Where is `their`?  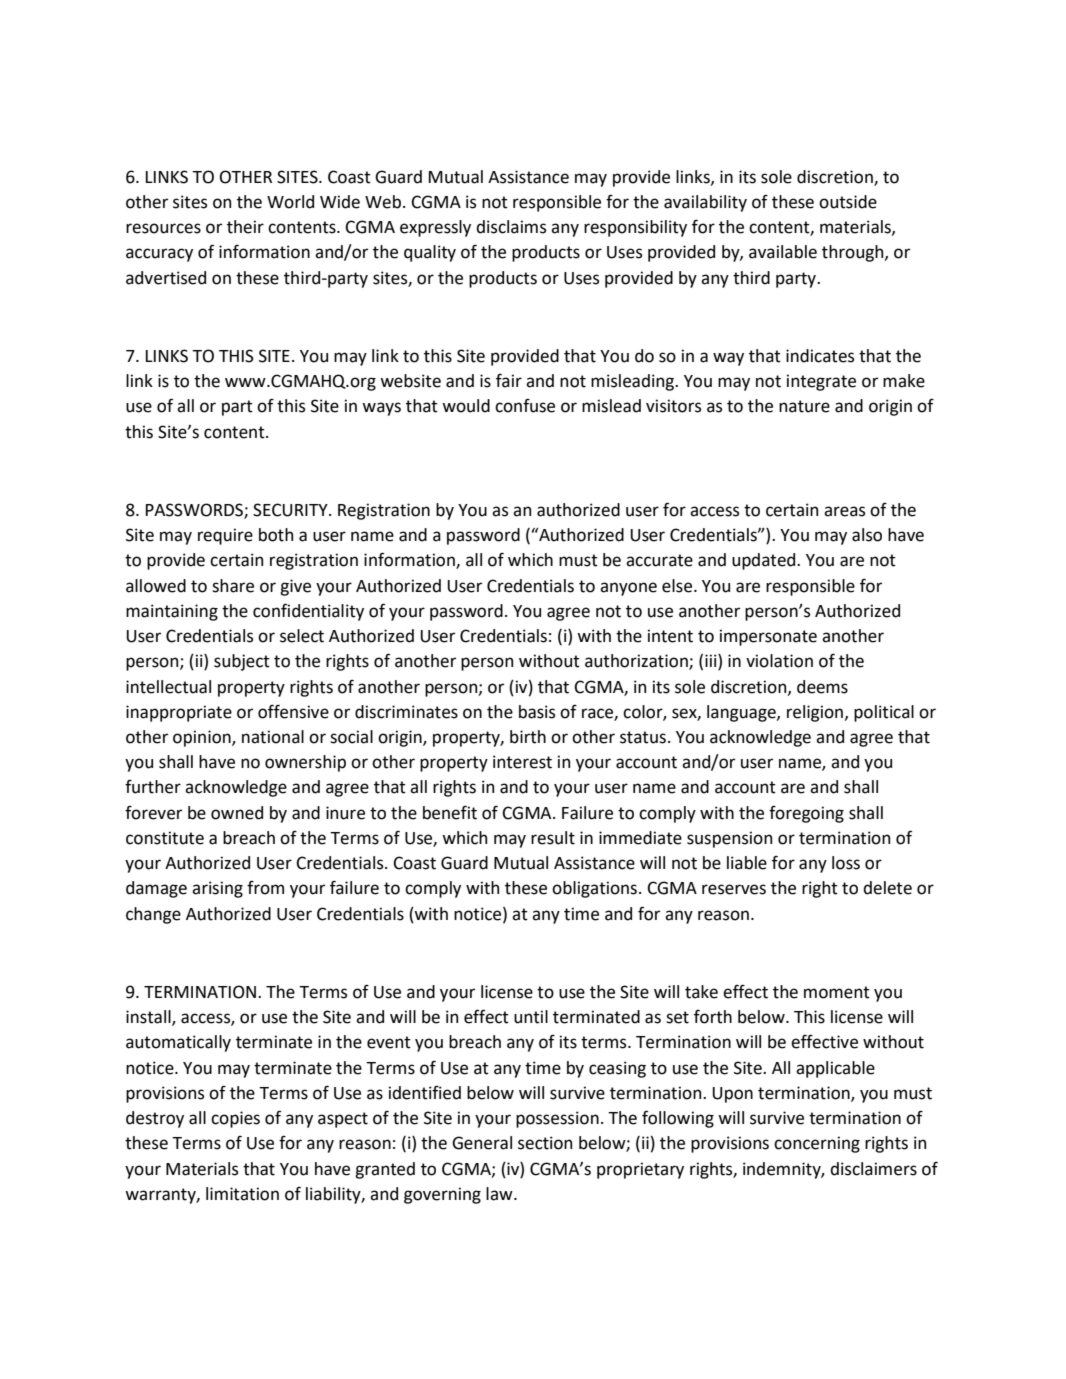
their is located at coordinates (245, 227).
